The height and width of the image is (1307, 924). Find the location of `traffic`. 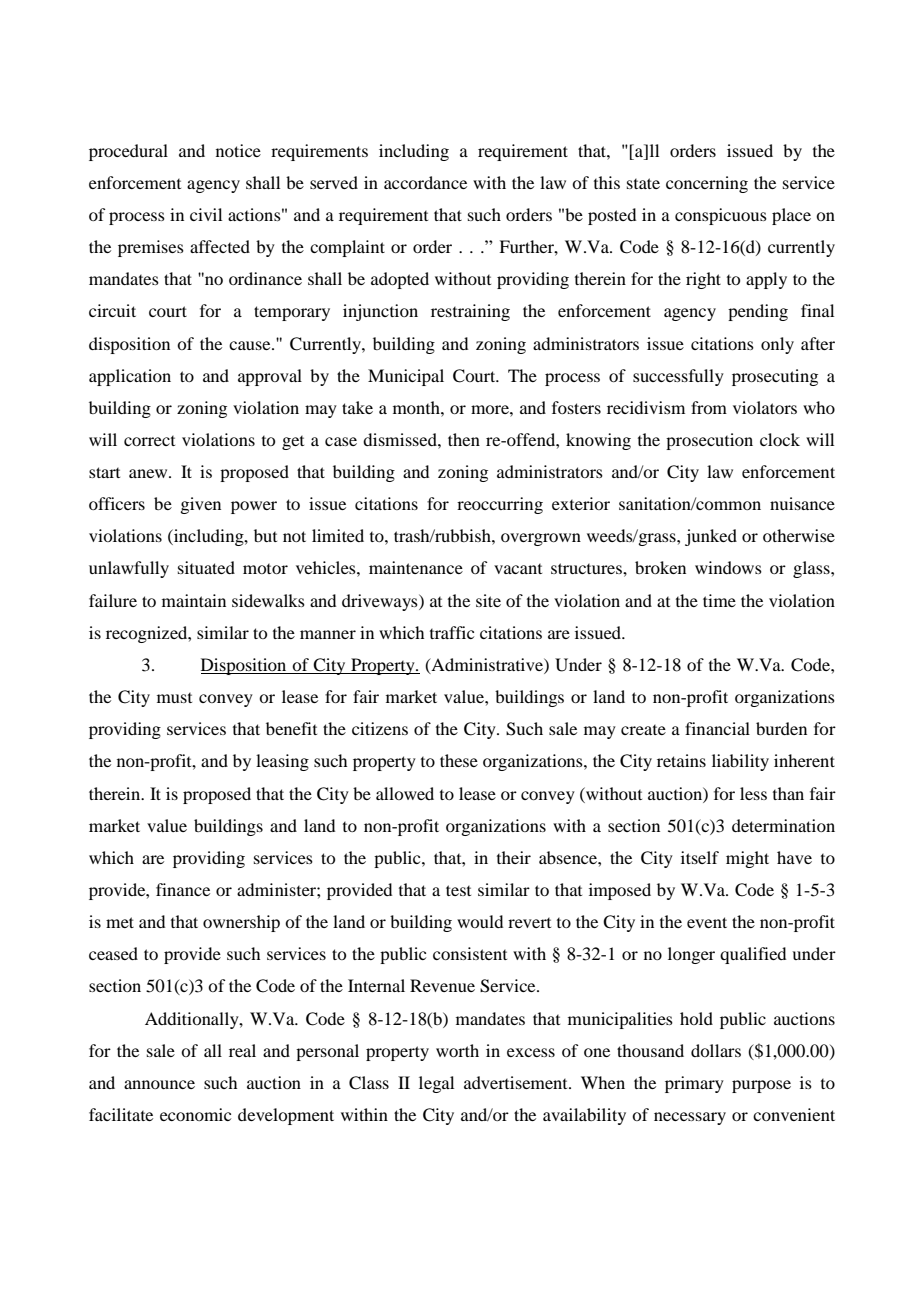

traffic is located at coordinates (452, 632).
